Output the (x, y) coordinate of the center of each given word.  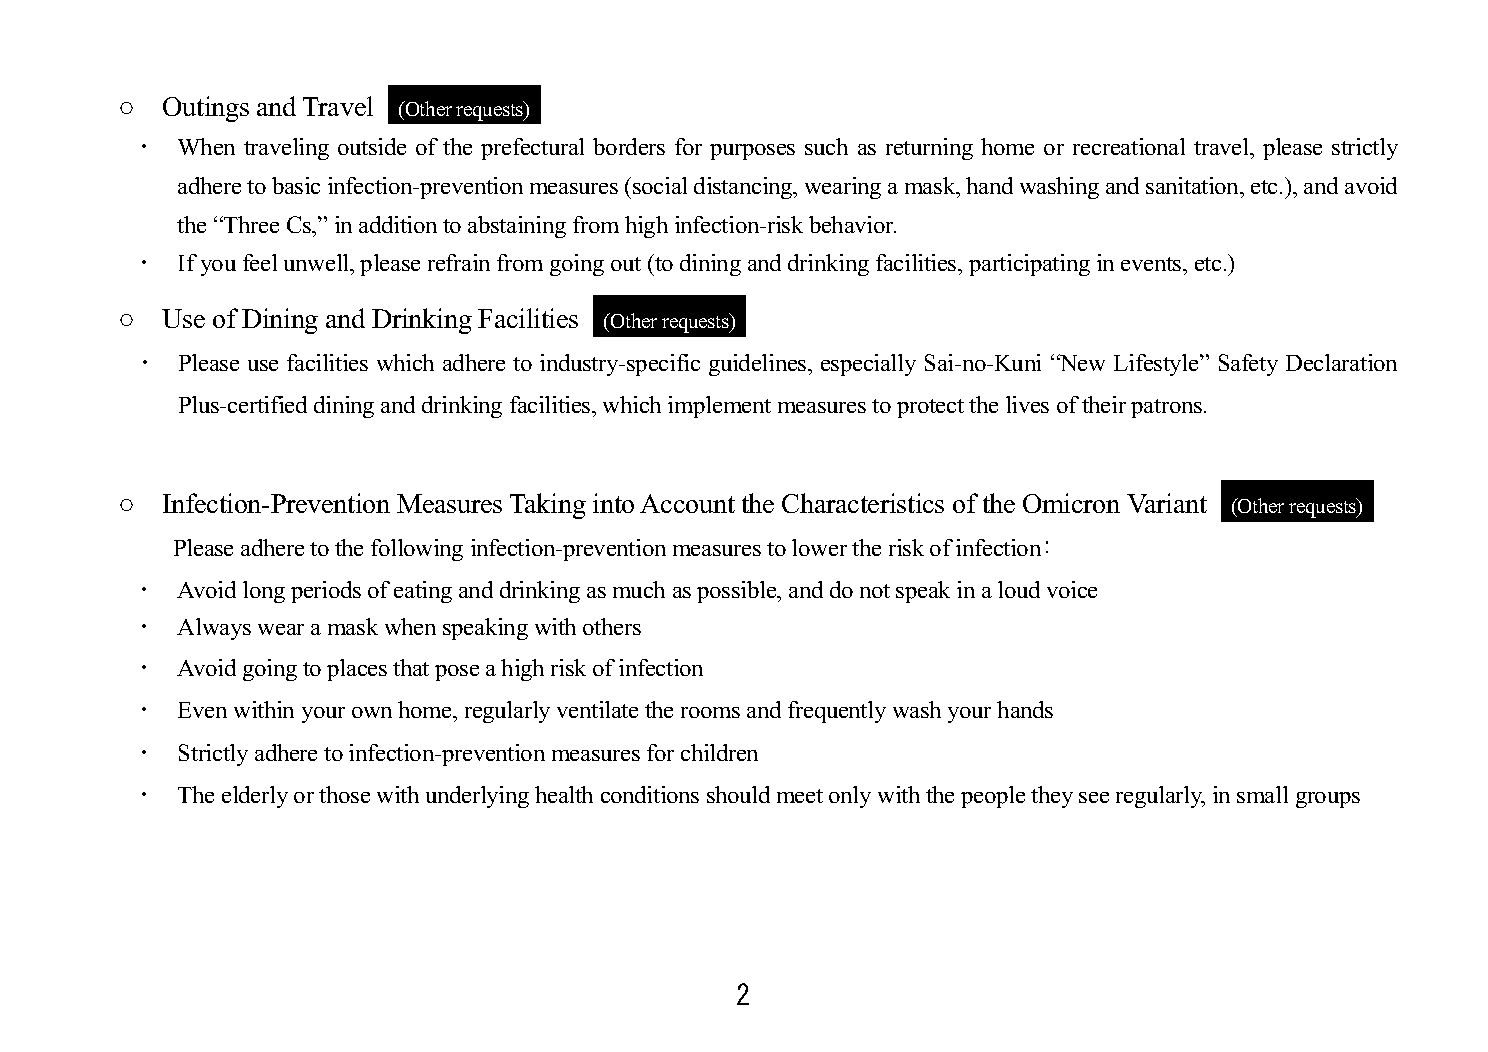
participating (1029, 265)
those (344, 794)
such (826, 146)
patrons (1168, 408)
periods (326, 592)
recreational (1129, 146)
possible (738, 592)
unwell (318, 264)
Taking (548, 506)
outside (372, 146)
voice (1072, 589)
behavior (852, 224)
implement (719, 407)
